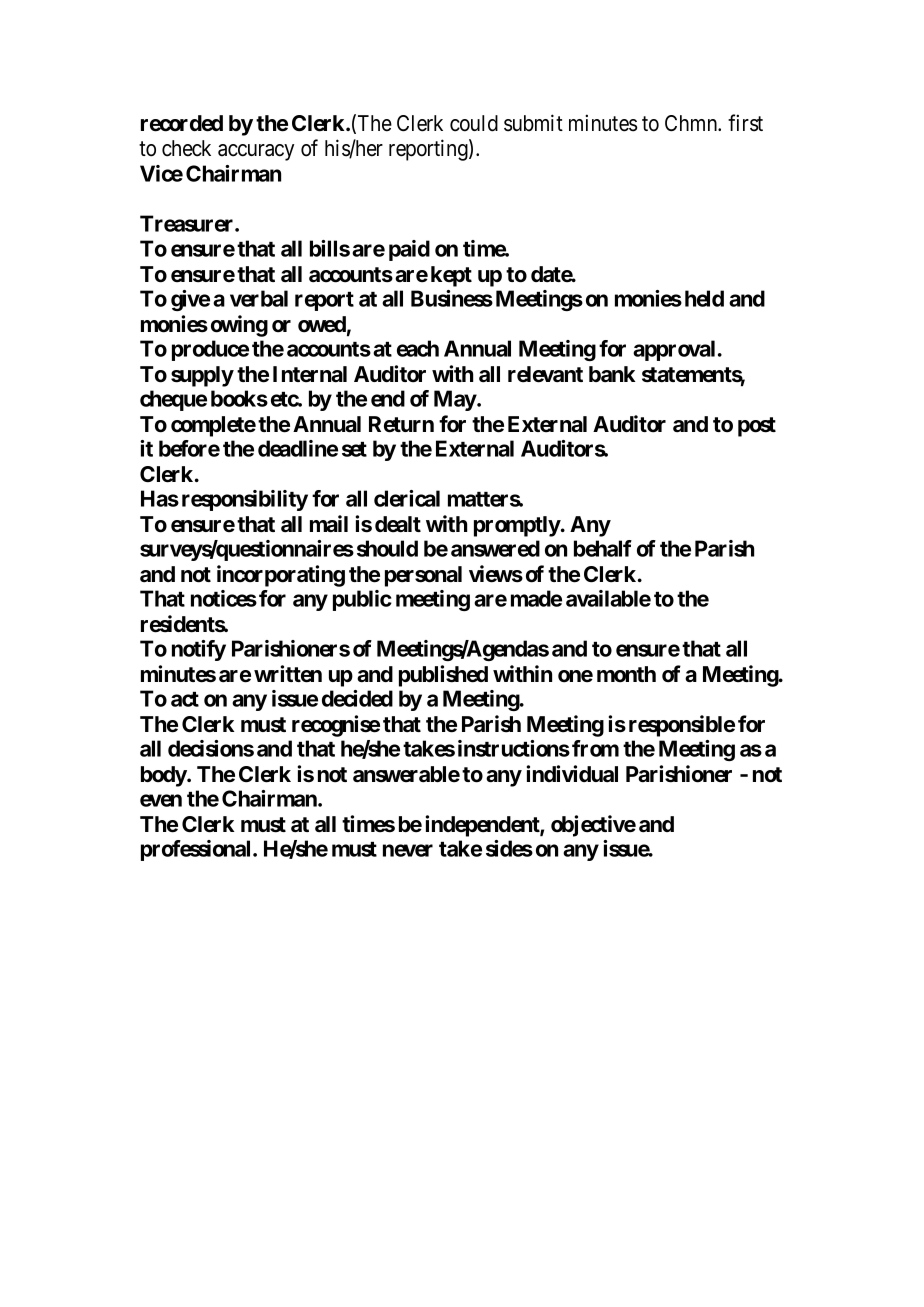  Describe the element at coordinates (281, 576) in the document. I see `incorporating` at that location.
